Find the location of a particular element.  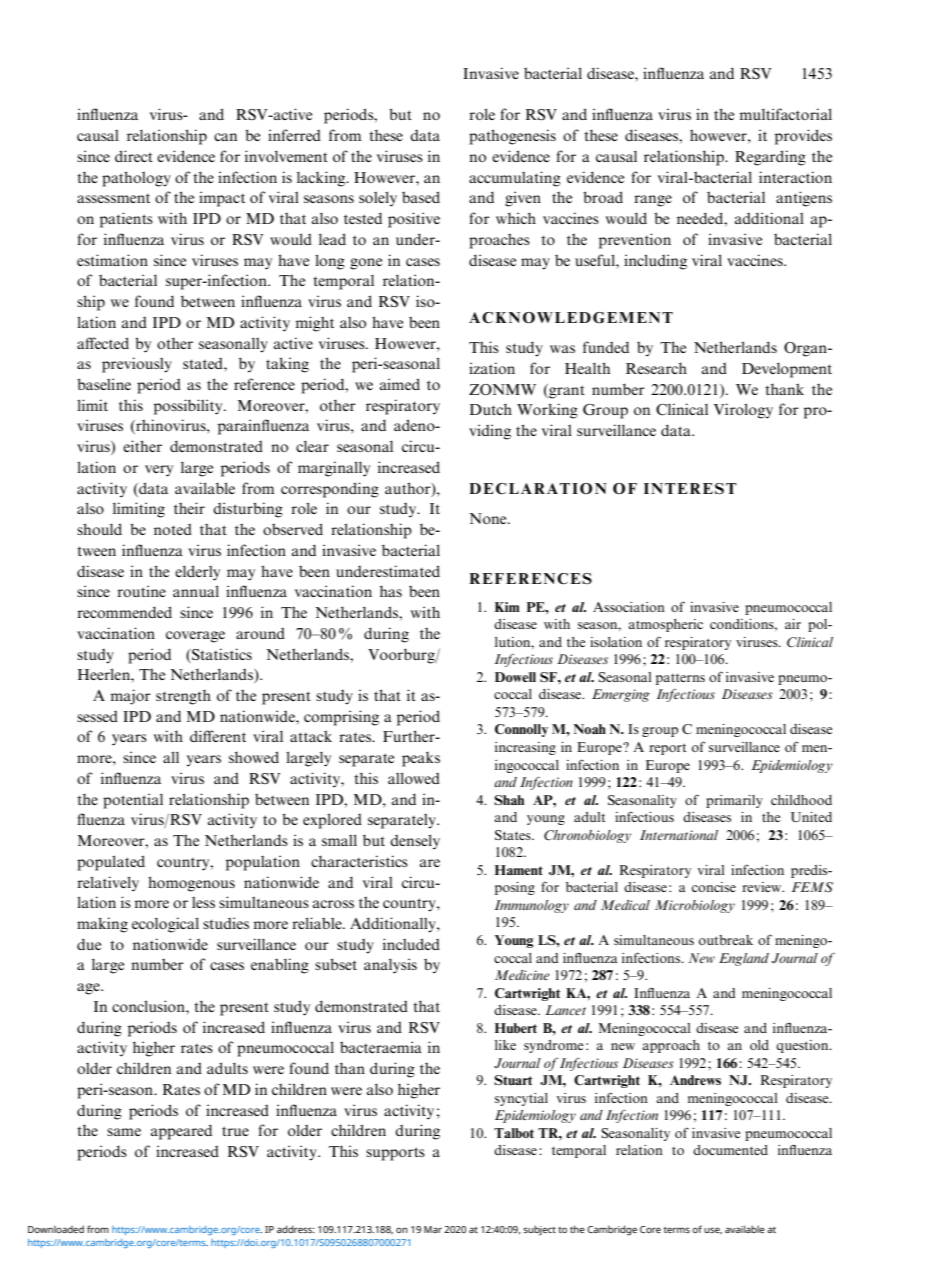

primarily is located at coordinates (734, 801).
